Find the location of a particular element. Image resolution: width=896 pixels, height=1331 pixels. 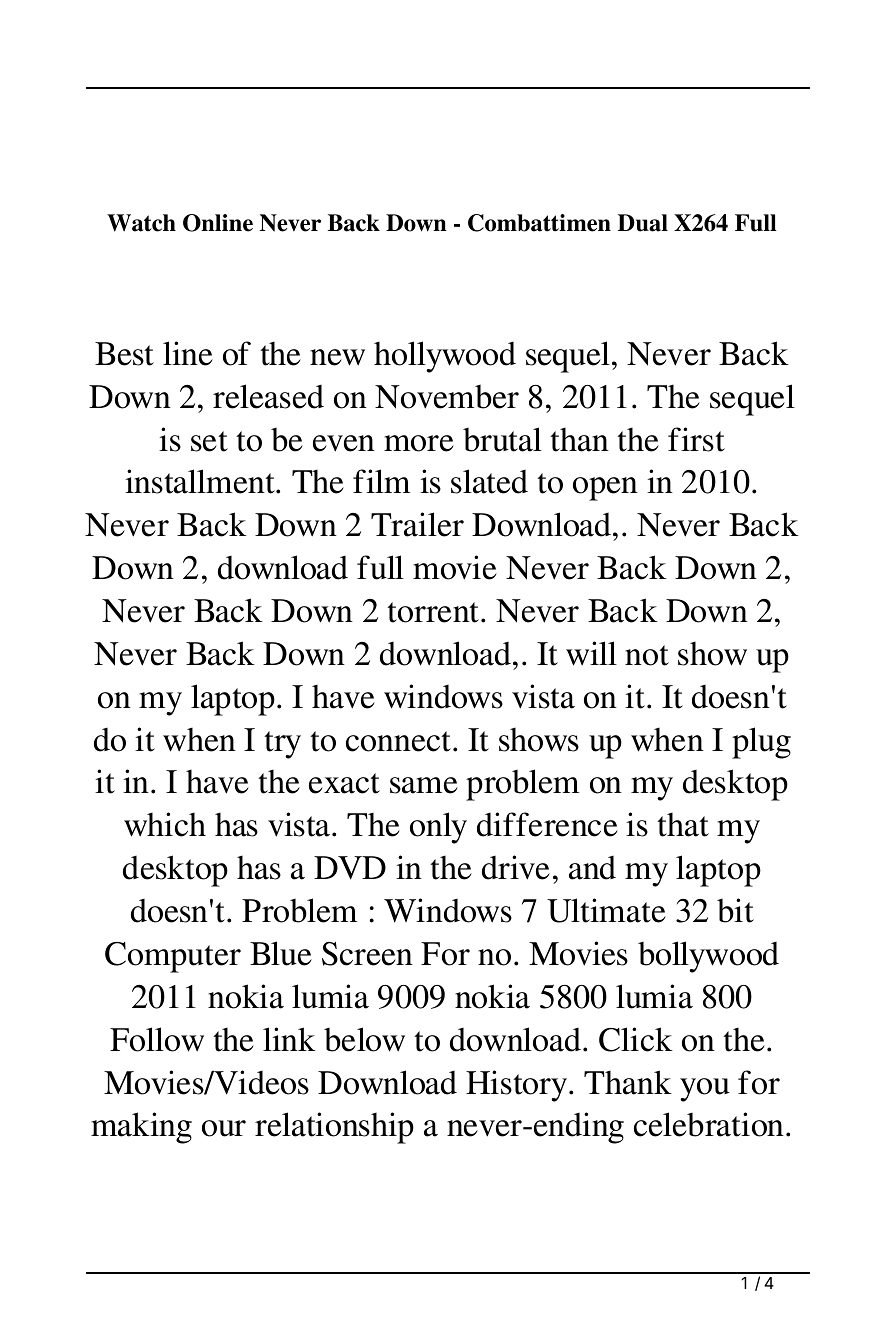

that is located at coordinates (683, 825).
